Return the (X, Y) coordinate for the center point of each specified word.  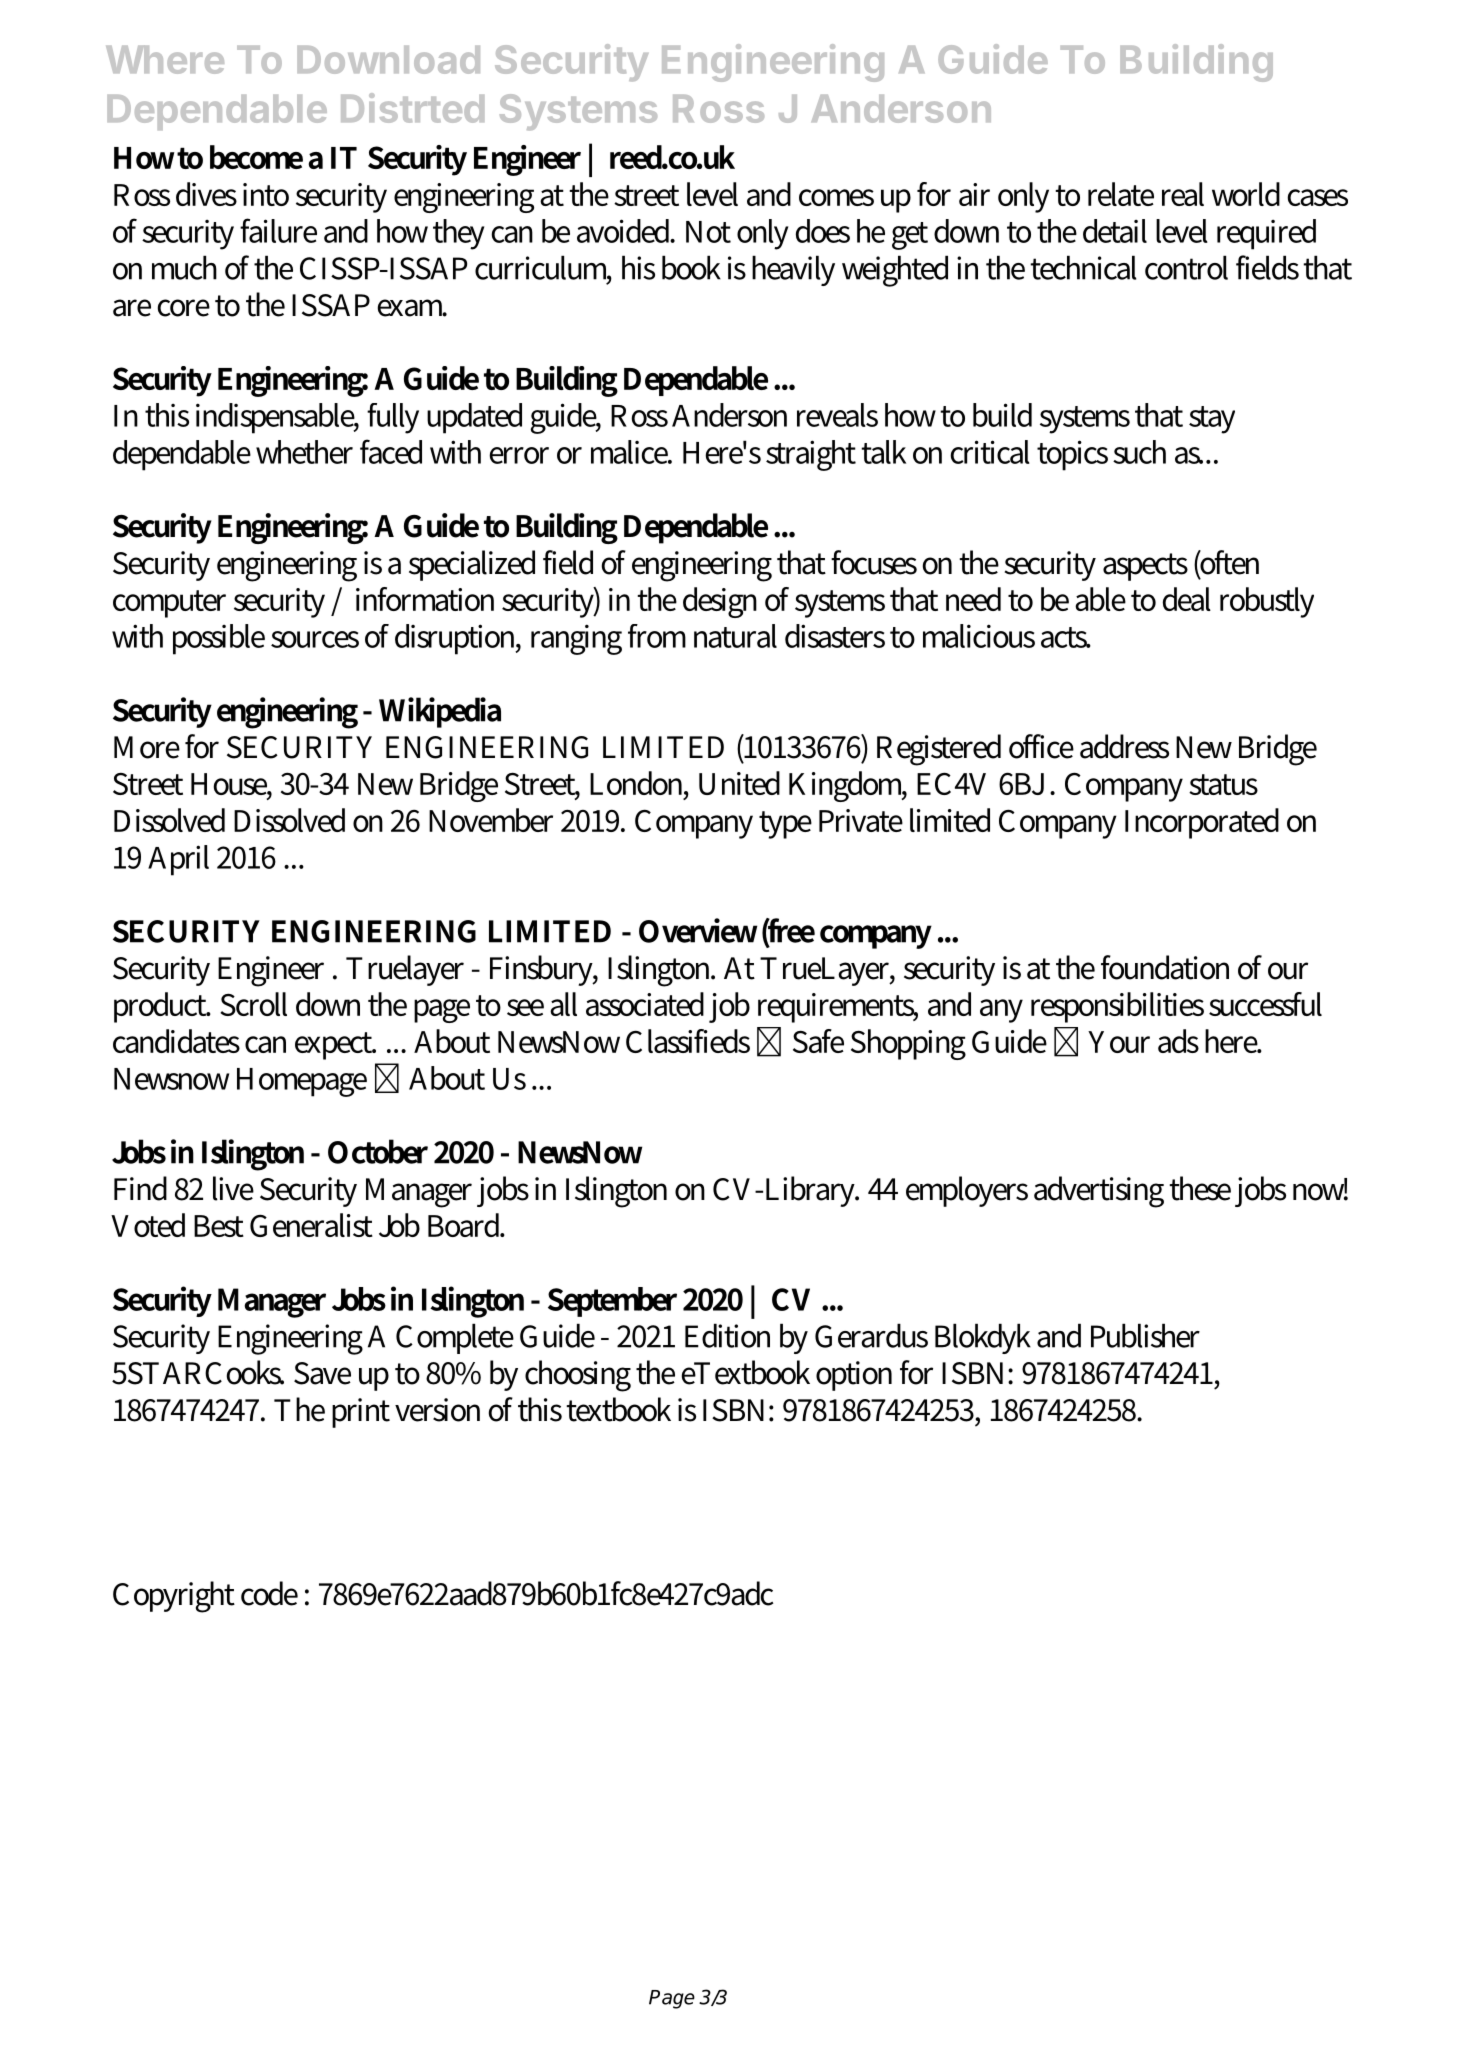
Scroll (253, 1004)
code (269, 1593)
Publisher (1145, 1335)
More (147, 747)
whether (304, 452)
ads (1178, 1041)
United (739, 783)
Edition (727, 1335)
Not (708, 232)
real (1183, 194)
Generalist (311, 1225)
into (266, 194)
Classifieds (688, 1041)
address (1124, 746)
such (1139, 452)
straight (811, 455)
